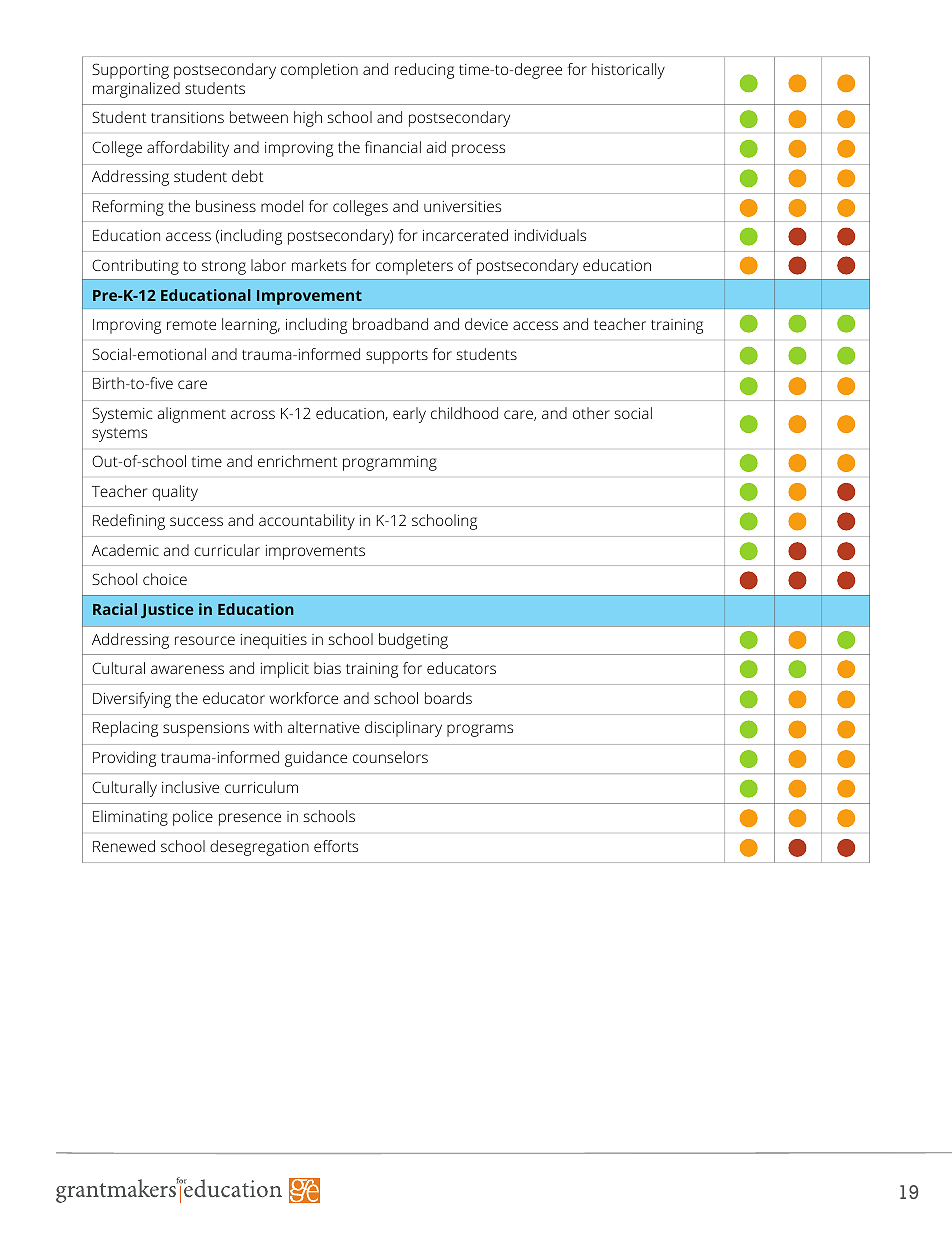  I want to click on transitions, so click(187, 117).
